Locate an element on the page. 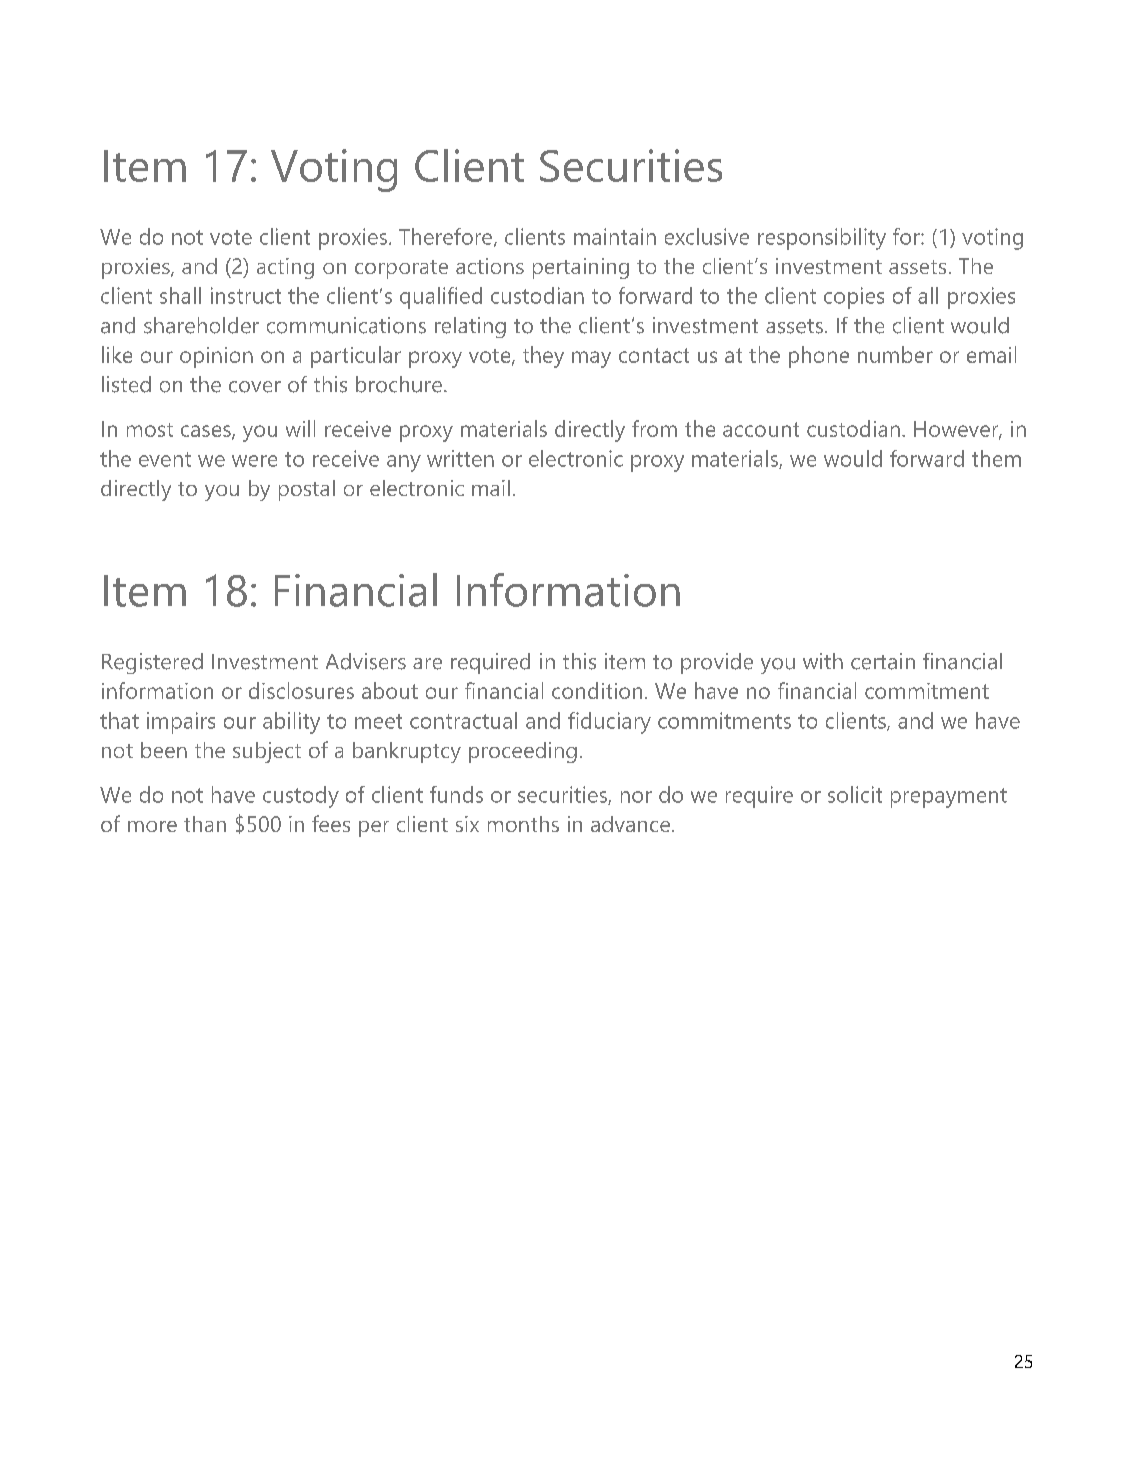 This document has height=1468, width=1134. months is located at coordinates (523, 824).
